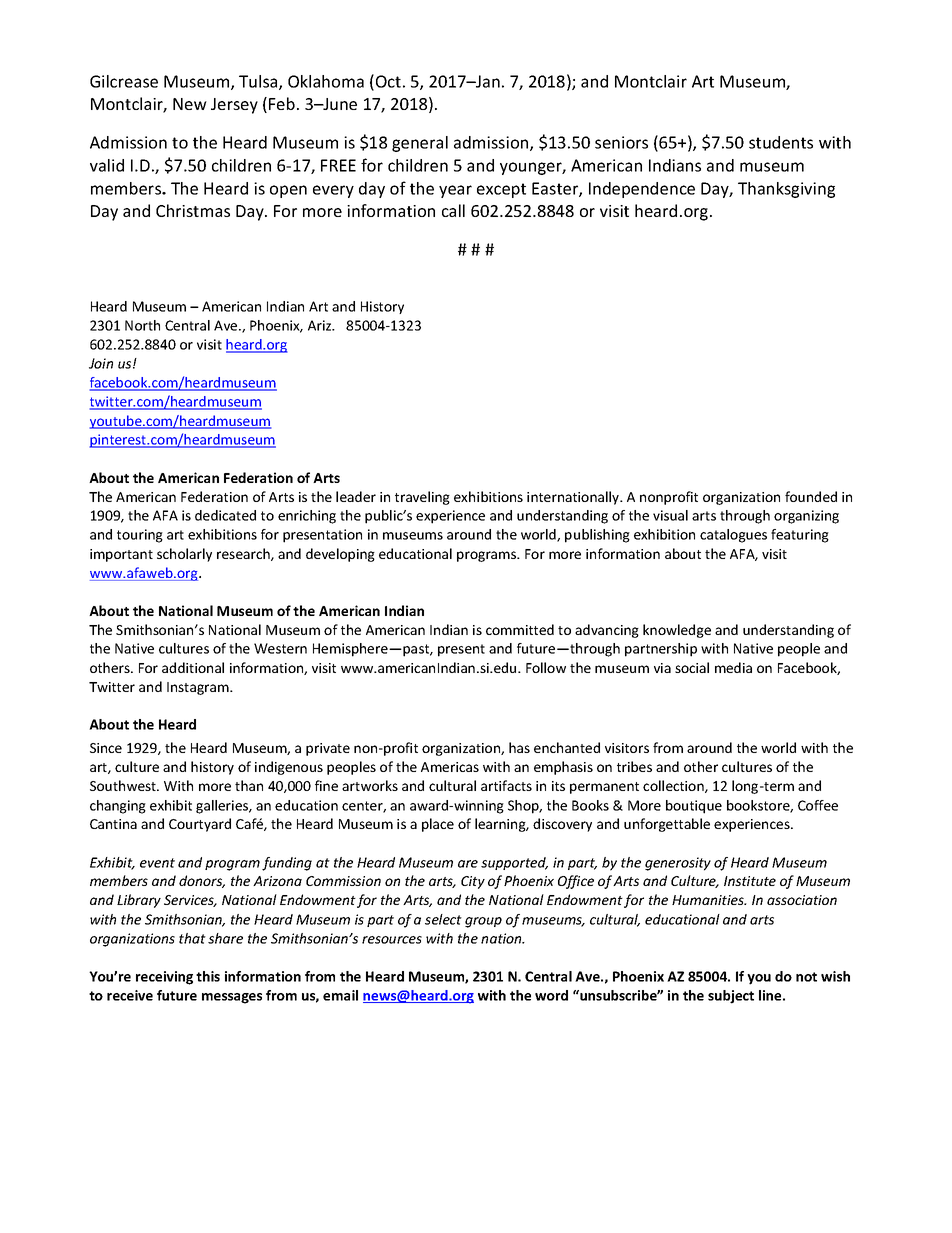 This image has height=1233, width=952. What do you see at coordinates (781, 142) in the image?
I see `students` at bounding box center [781, 142].
